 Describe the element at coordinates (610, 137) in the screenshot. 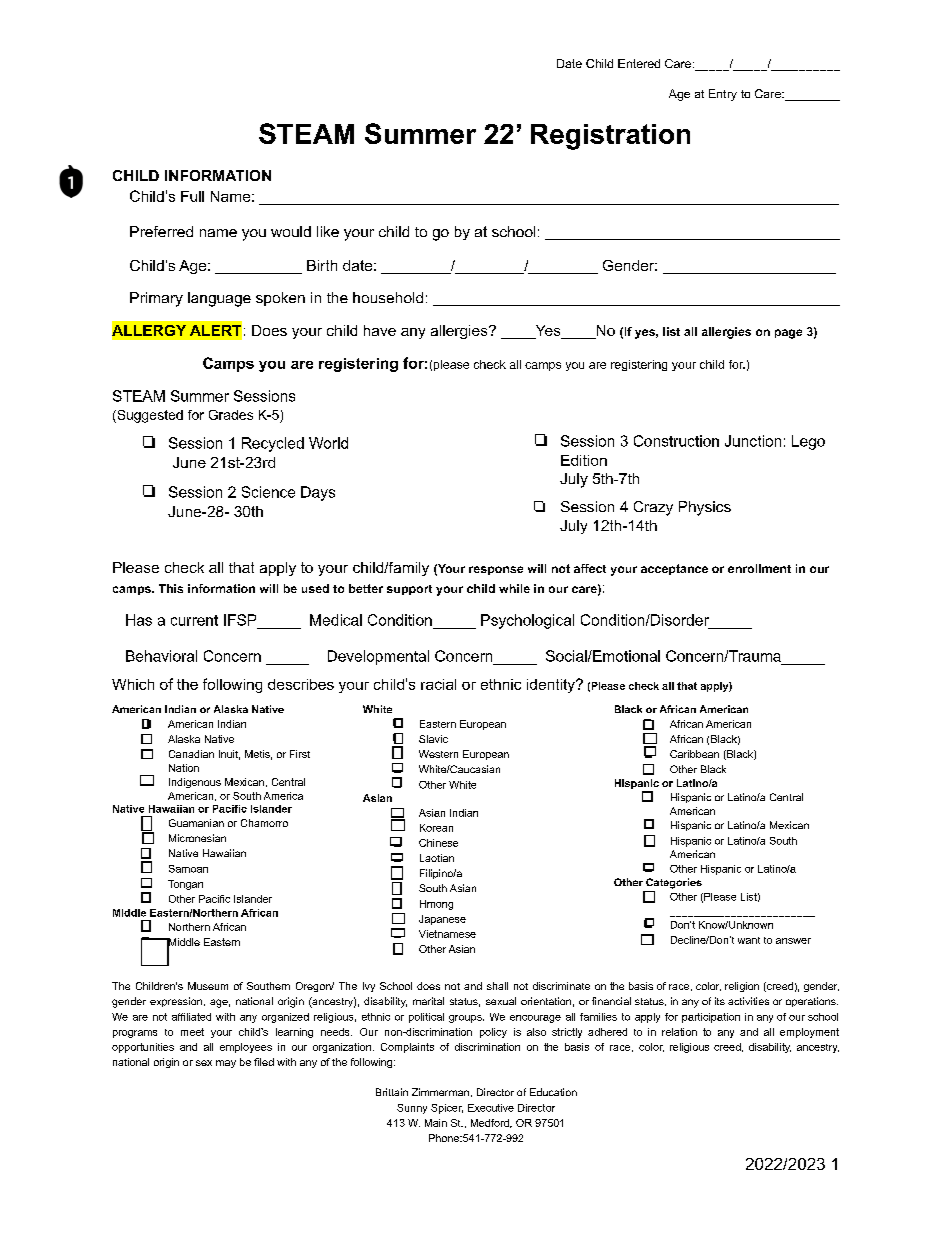

I see `Registration` at that location.
